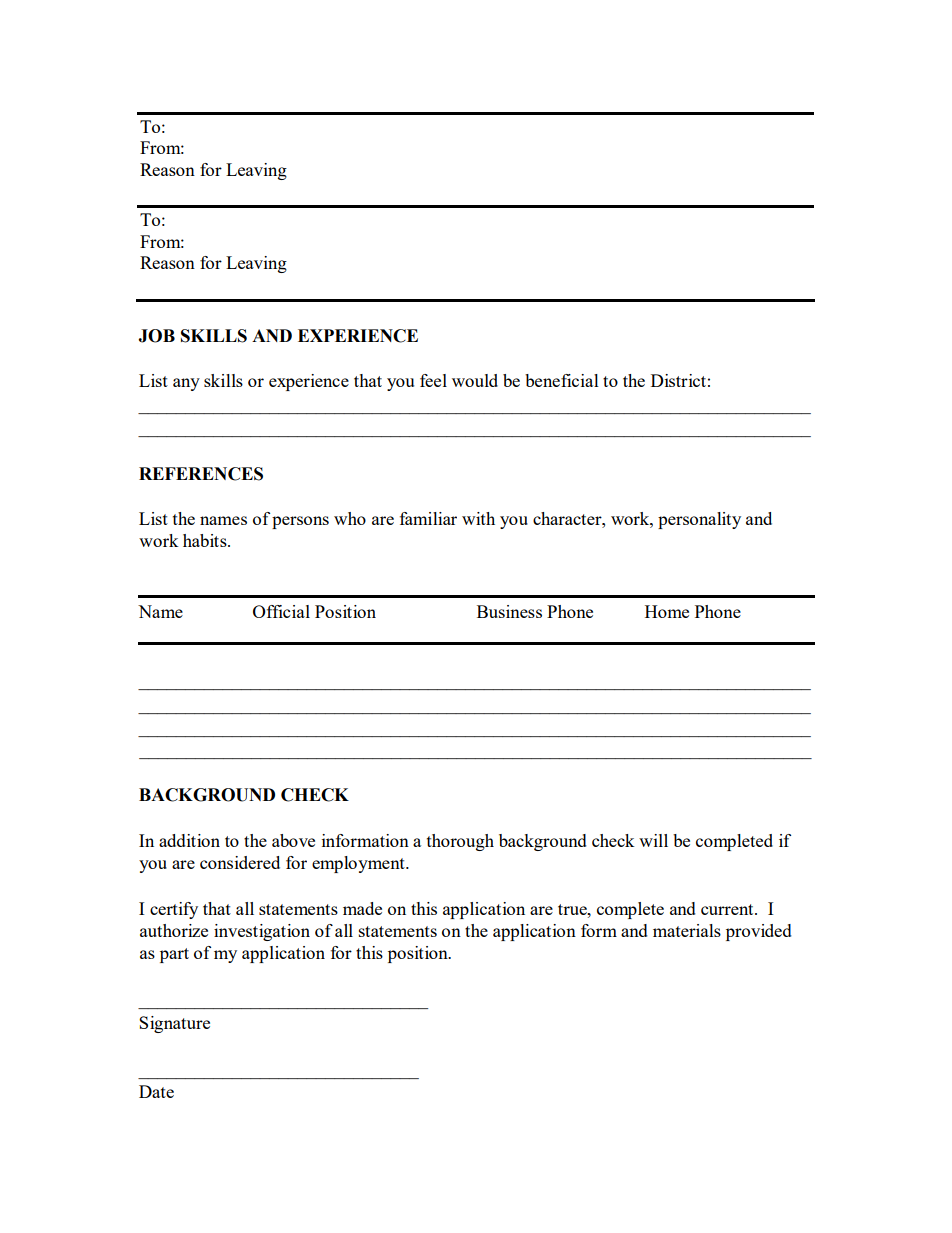 The height and width of the document is (1233, 952). What do you see at coordinates (475, 380) in the document?
I see `would` at bounding box center [475, 380].
